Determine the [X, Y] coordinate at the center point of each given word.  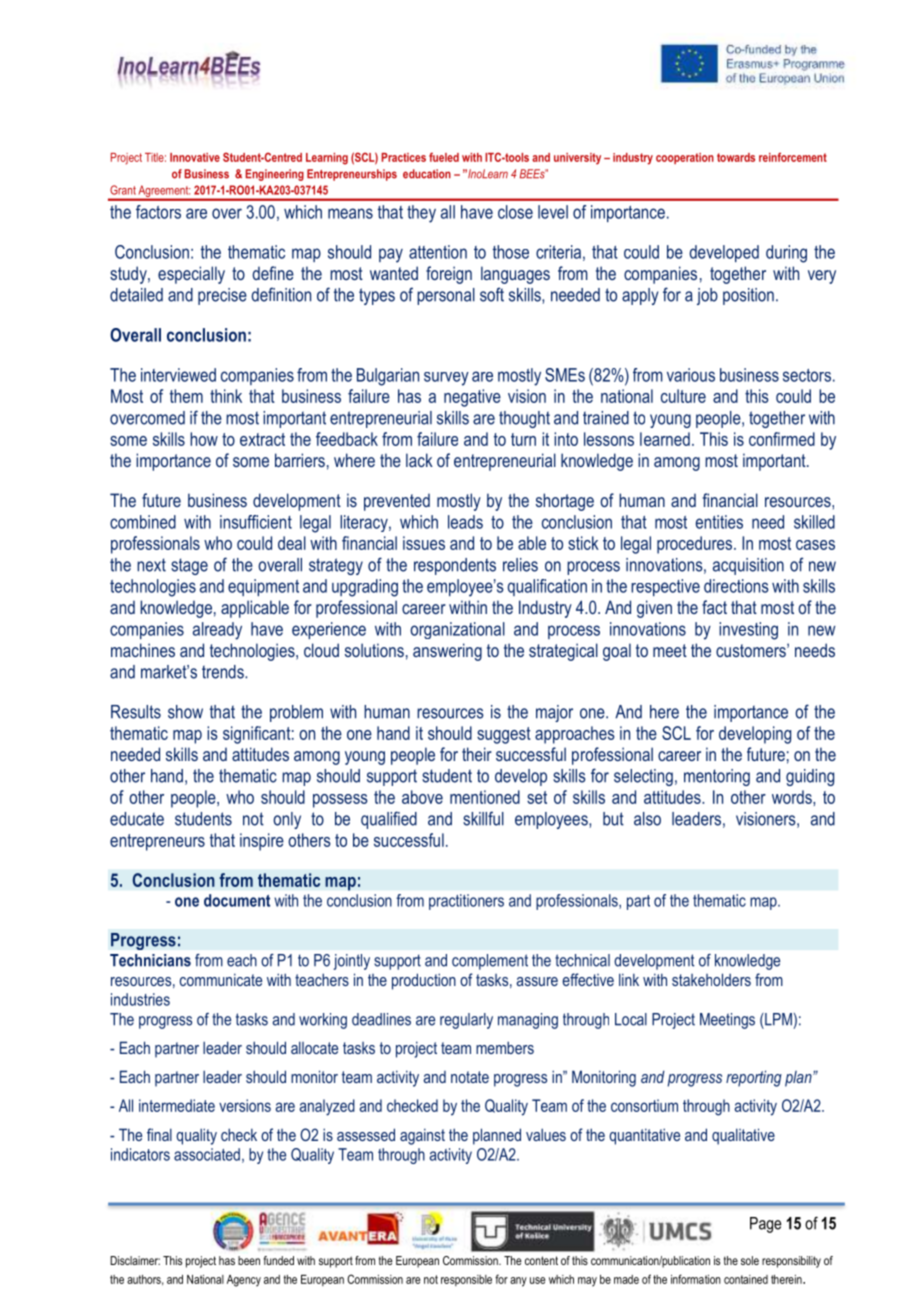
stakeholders [711, 979]
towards [736, 157]
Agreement [164, 192]
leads [465, 522]
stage [189, 566]
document [237, 900]
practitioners [466, 902]
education [427, 174]
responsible [466, 1280]
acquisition [748, 566]
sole [750, 1260]
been [249, 1260]
